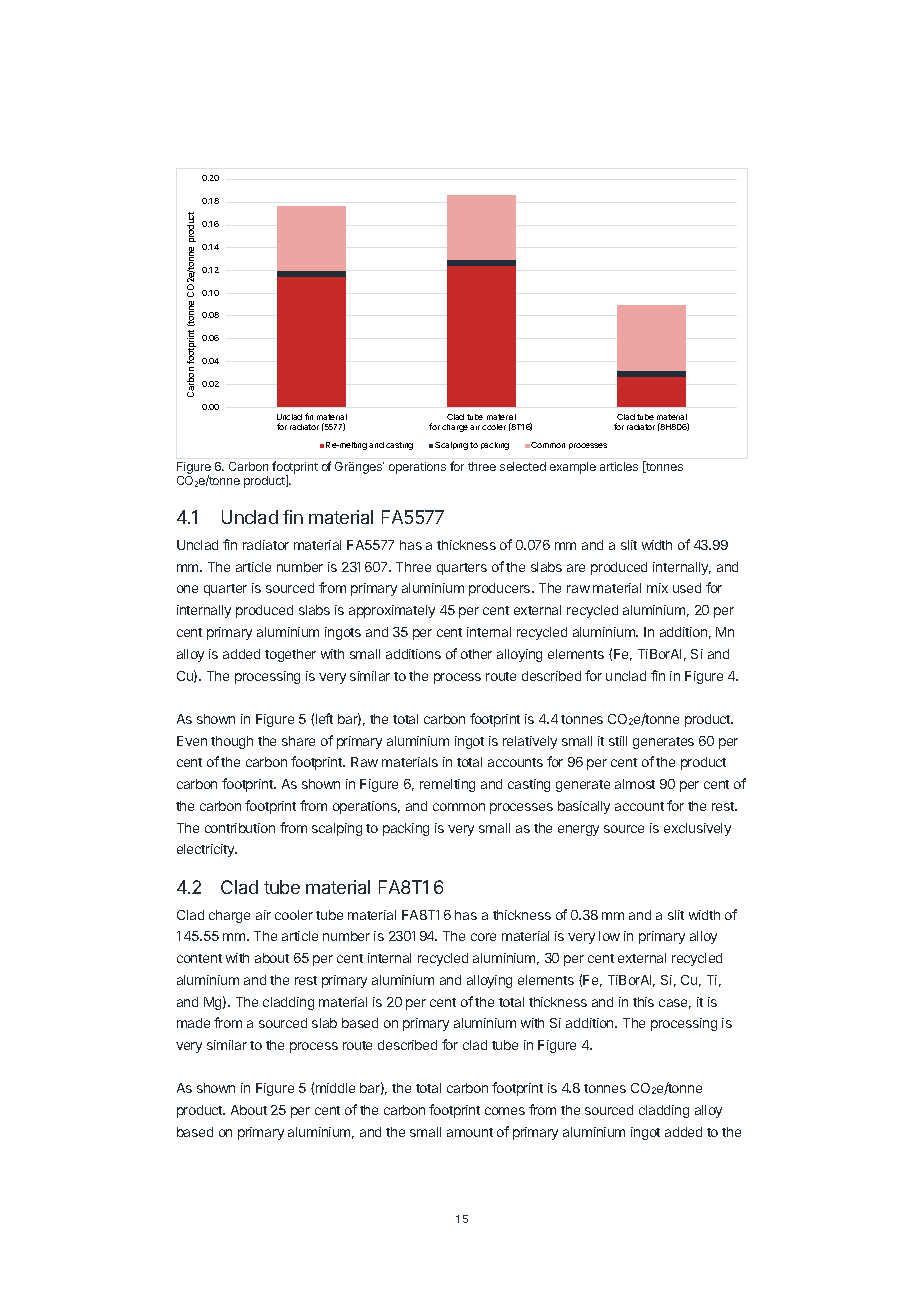  Describe the element at coordinates (483, 937) in the image. I see `core` at that location.
